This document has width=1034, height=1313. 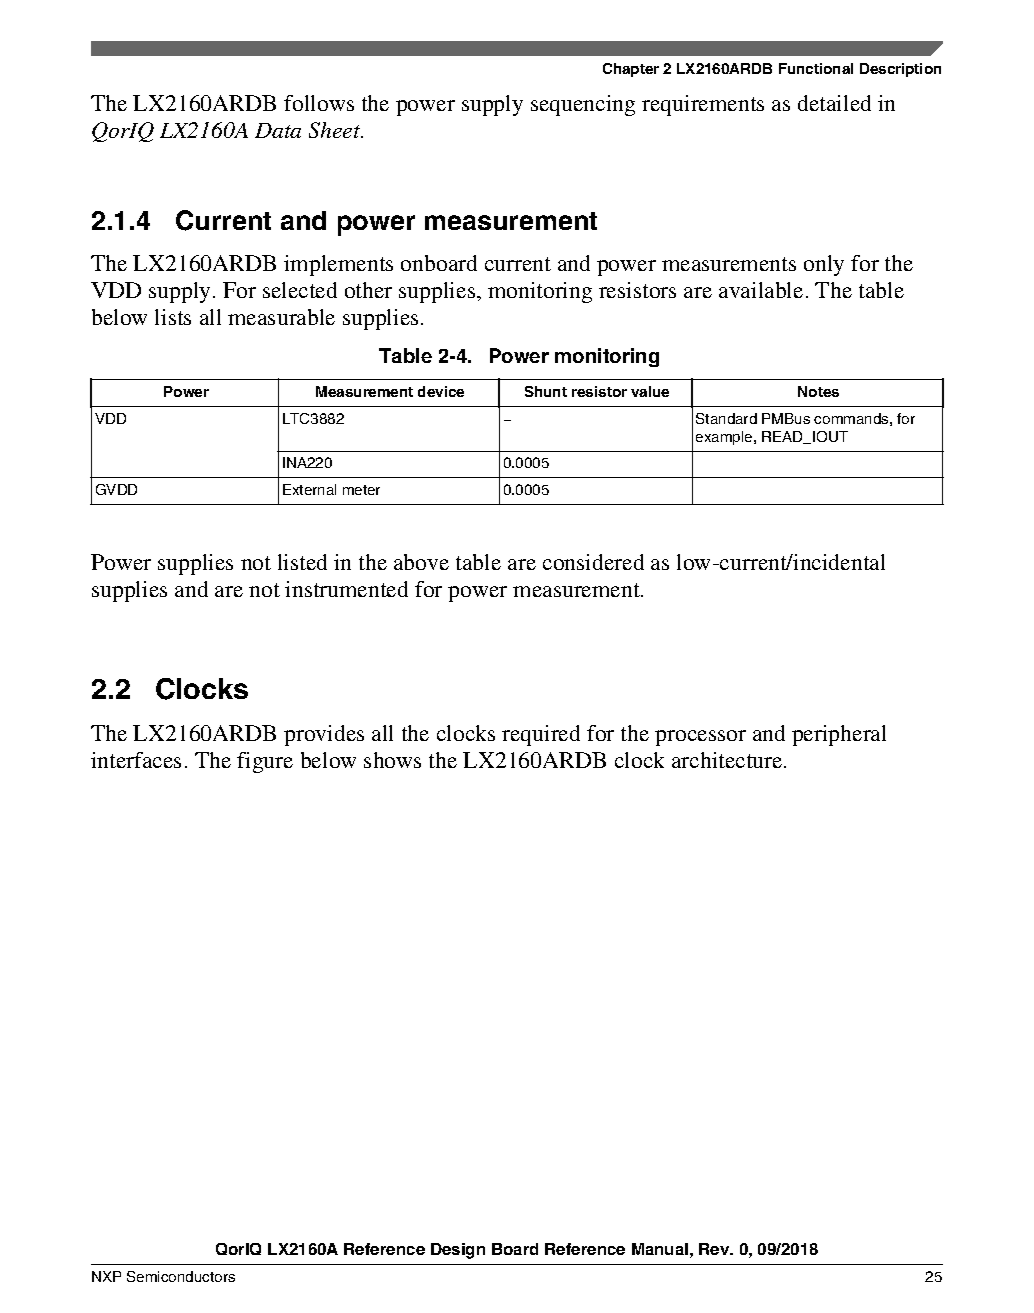 What do you see at coordinates (839, 735) in the document?
I see `peripheral` at bounding box center [839, 735].
